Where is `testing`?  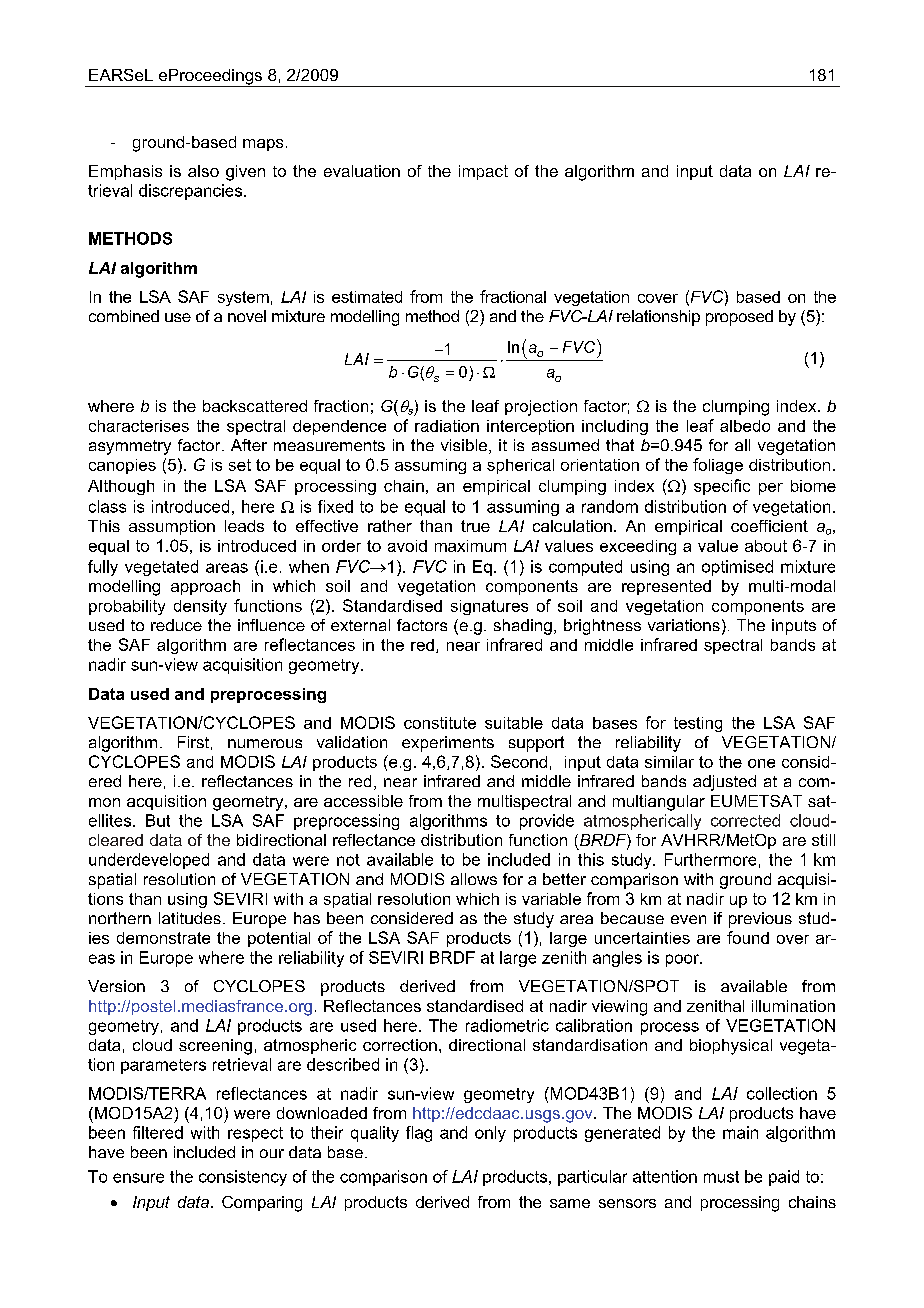
testing is located at coordinates (698, 724).
